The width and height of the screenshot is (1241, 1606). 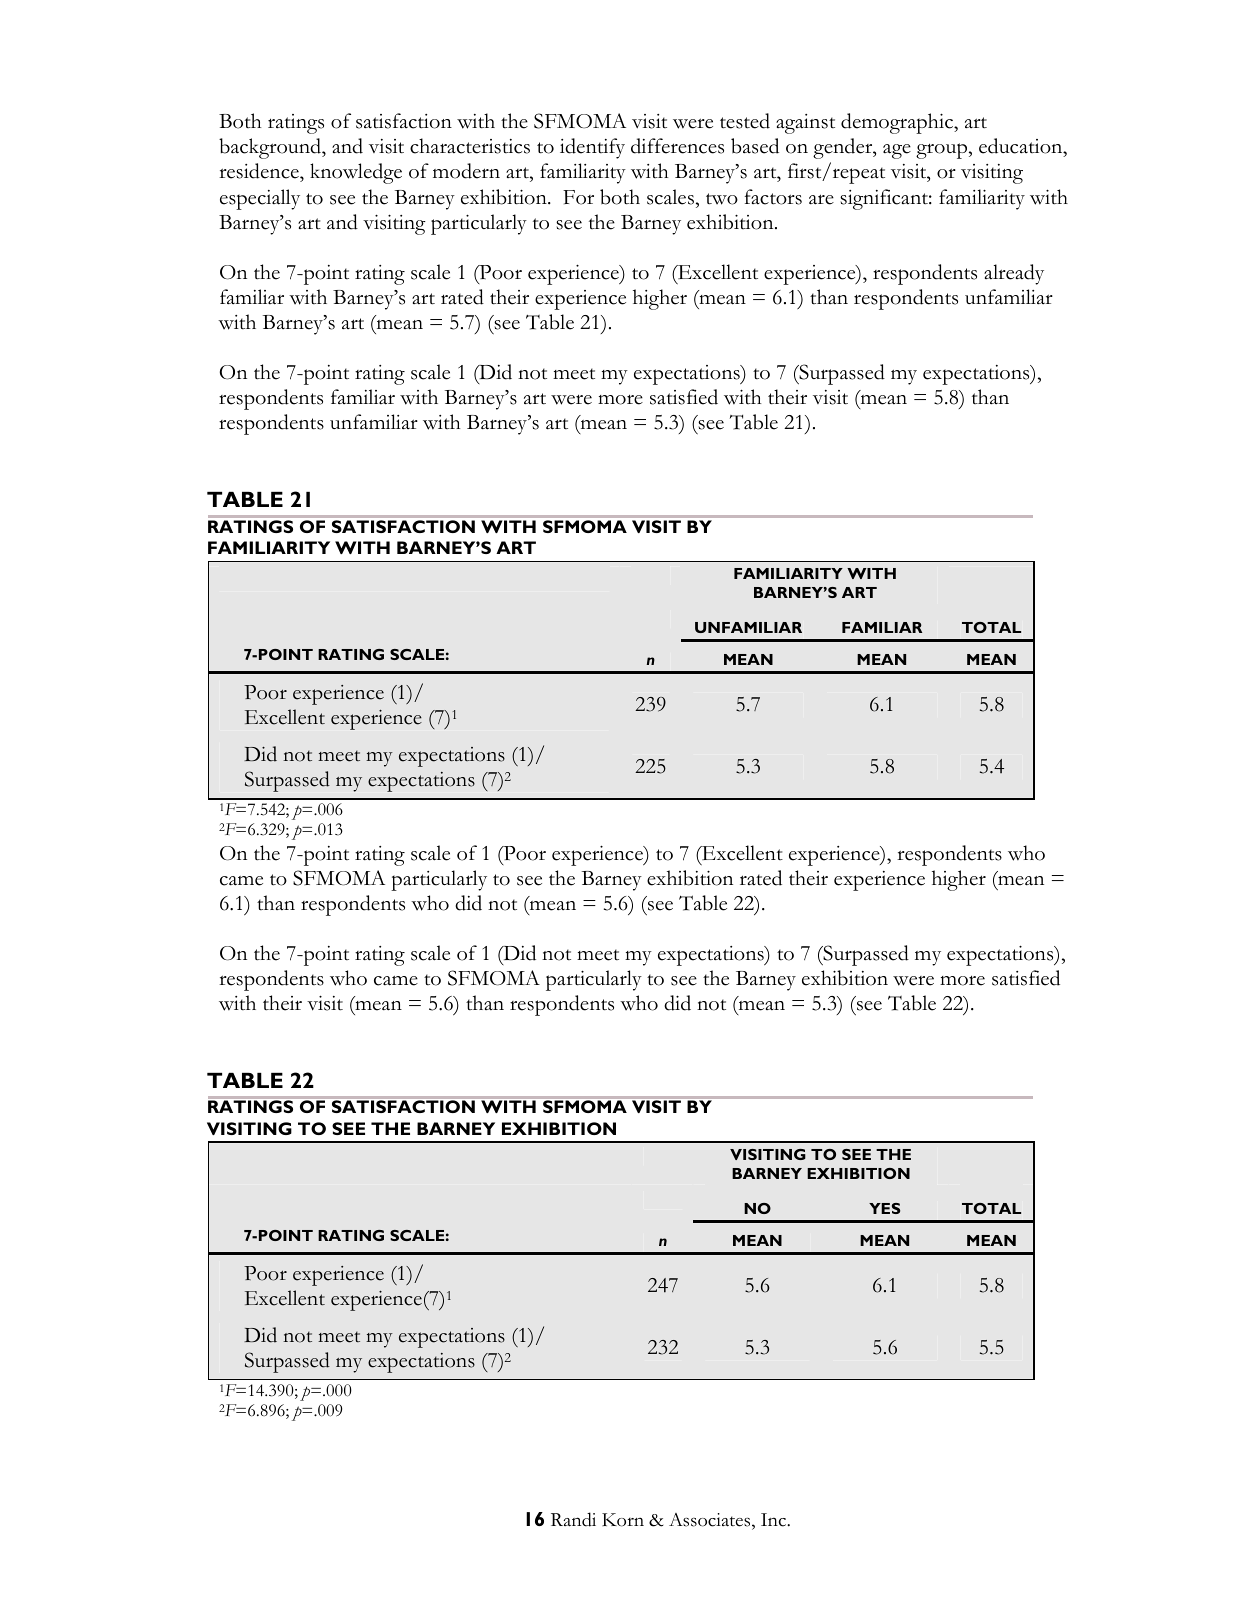 I want to click on differences, so click(x=677, y=146).
